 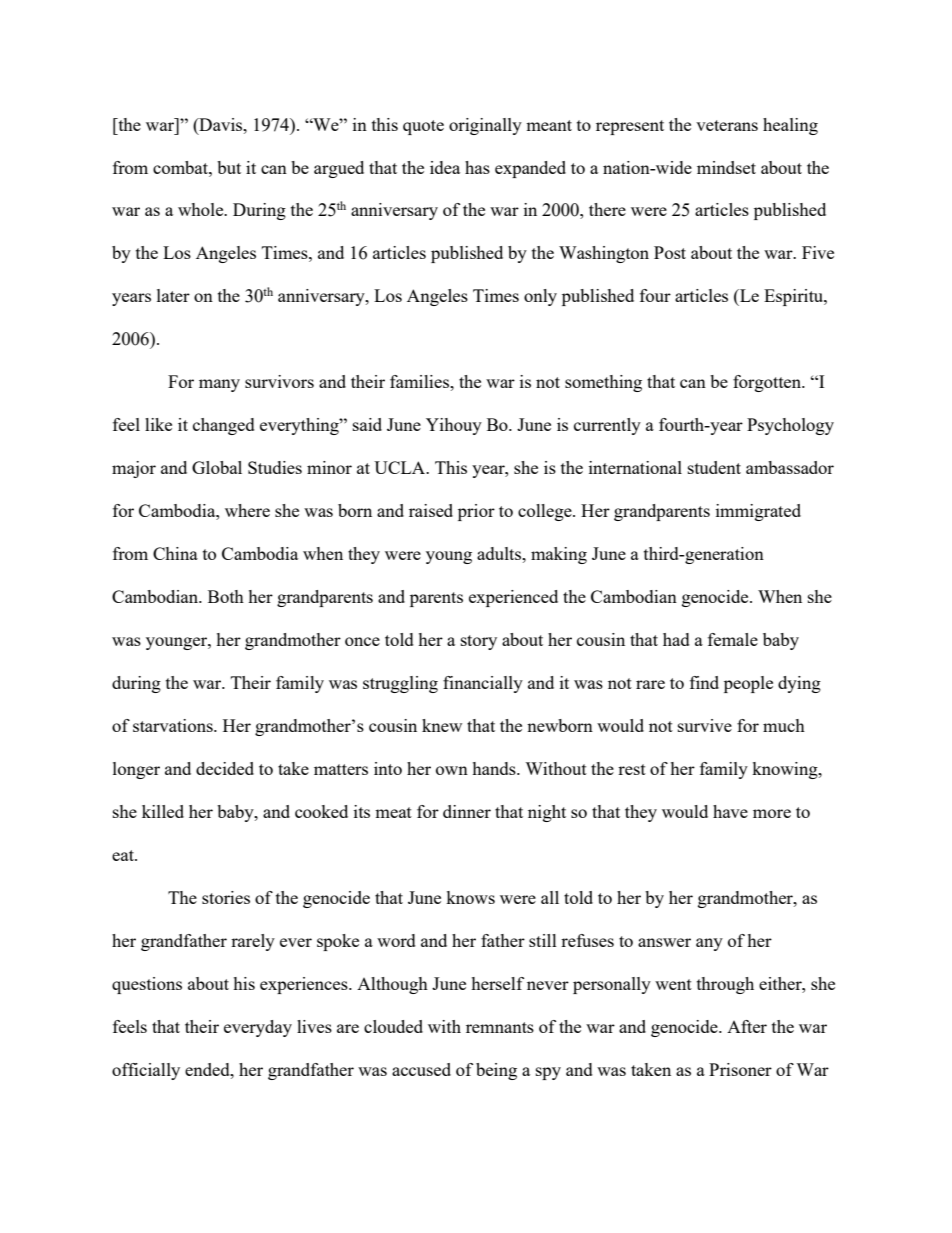 What do you see at coordinates (217, 467) in the screenshot?
I see `Global` at bounding box center [217, 467].
